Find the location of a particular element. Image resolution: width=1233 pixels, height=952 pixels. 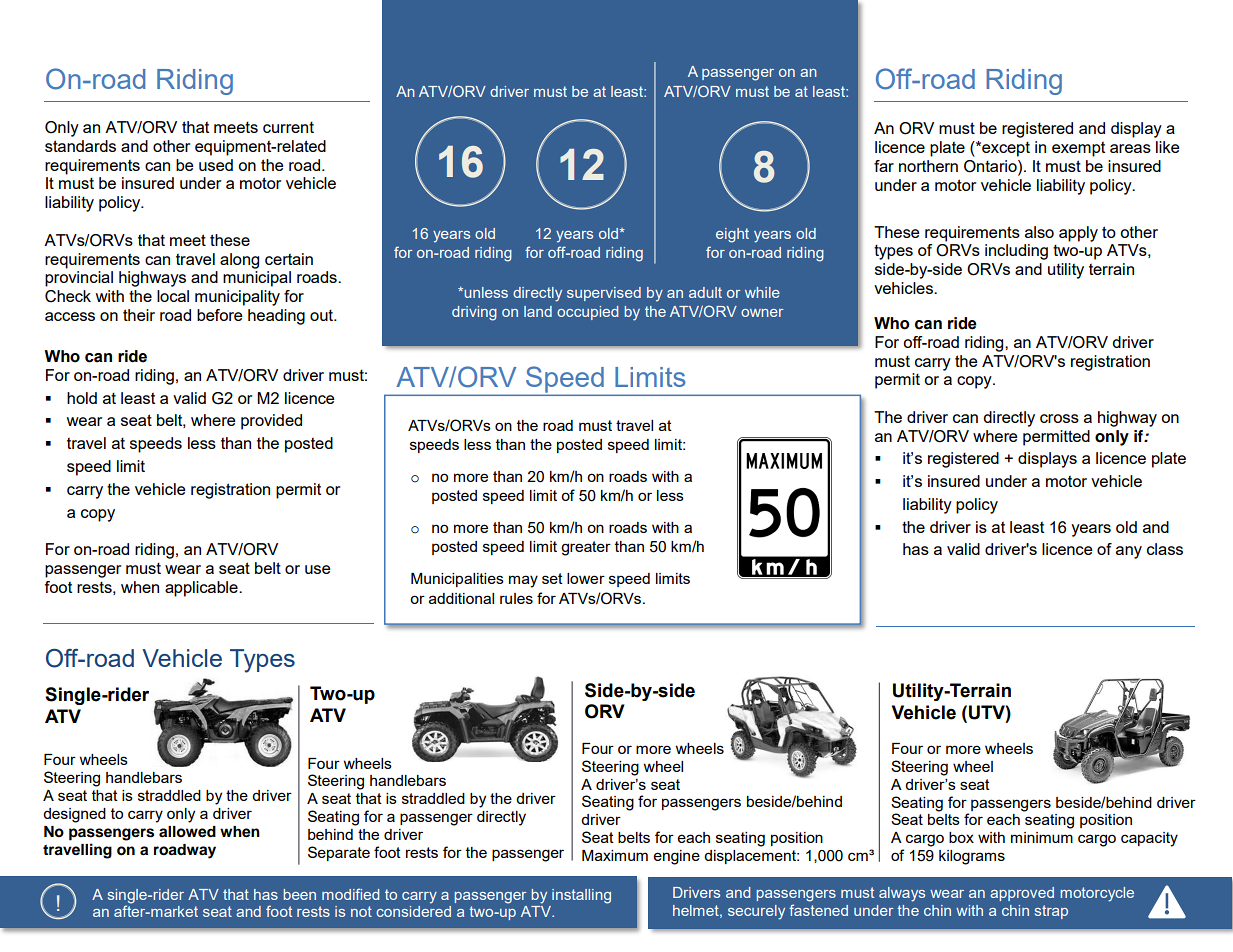

any is located at coordinates (1129, 552).
